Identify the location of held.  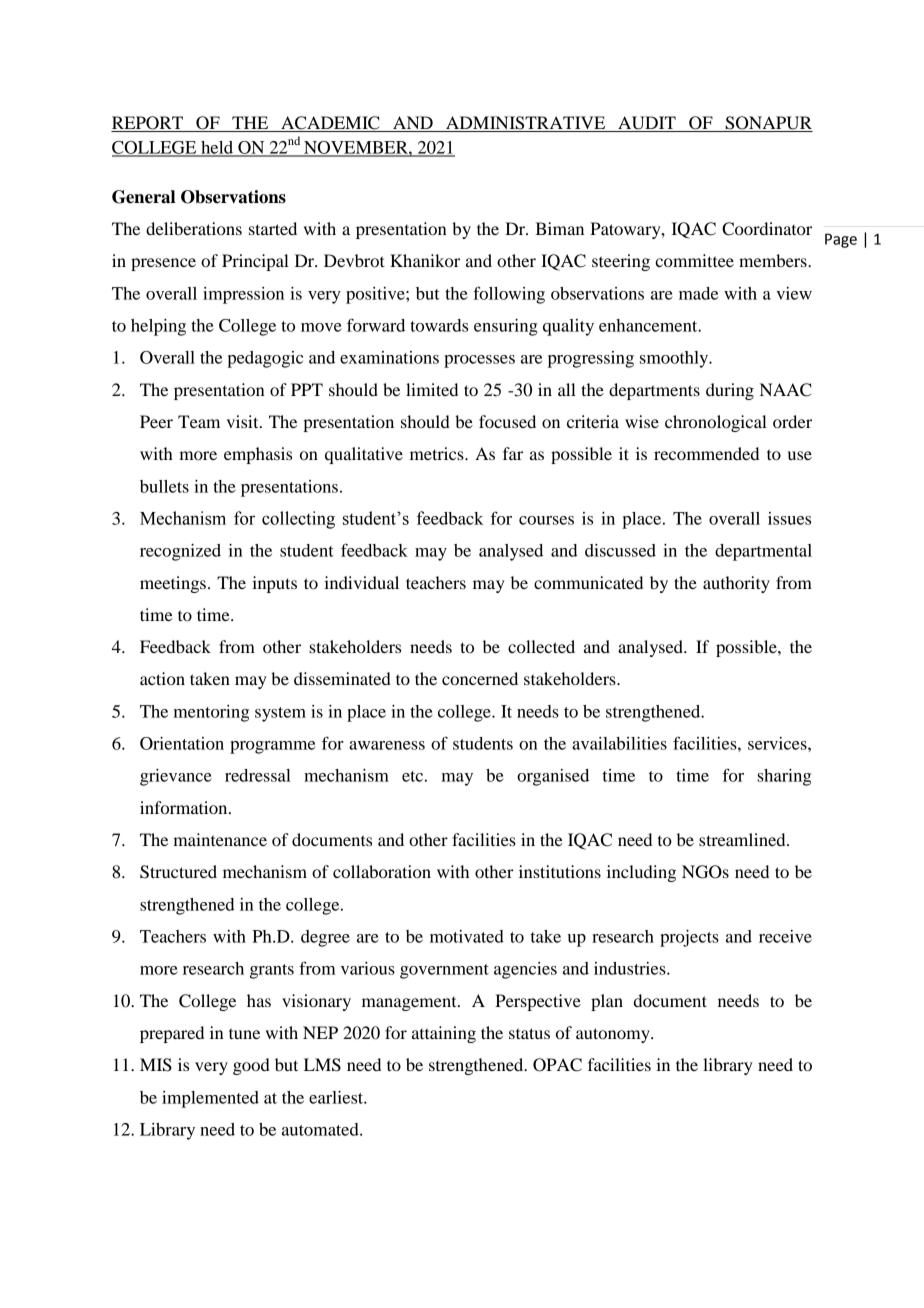
(217, 148).
